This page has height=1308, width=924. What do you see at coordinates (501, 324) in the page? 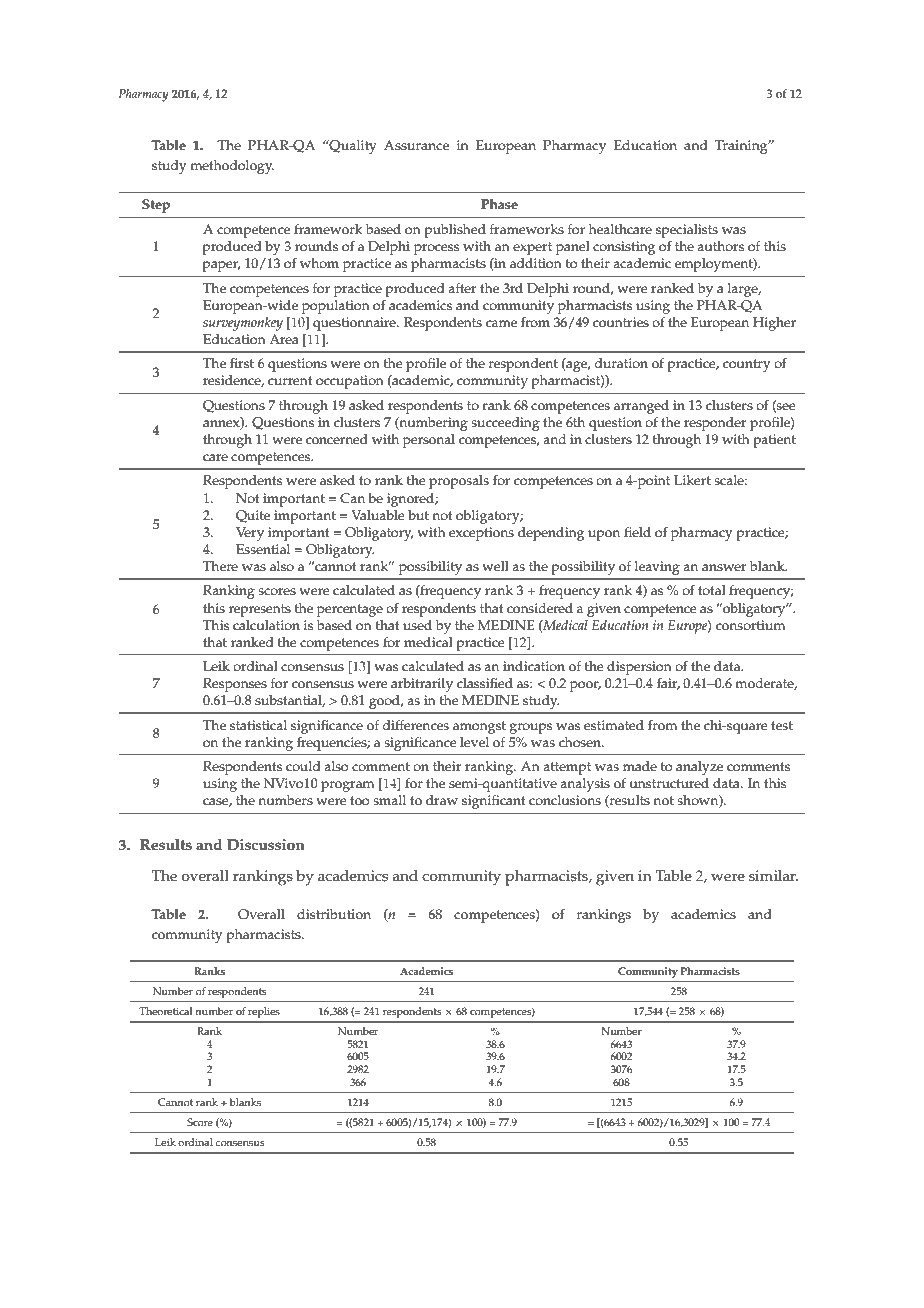
I see `came` at bounding box center [501, 324].
